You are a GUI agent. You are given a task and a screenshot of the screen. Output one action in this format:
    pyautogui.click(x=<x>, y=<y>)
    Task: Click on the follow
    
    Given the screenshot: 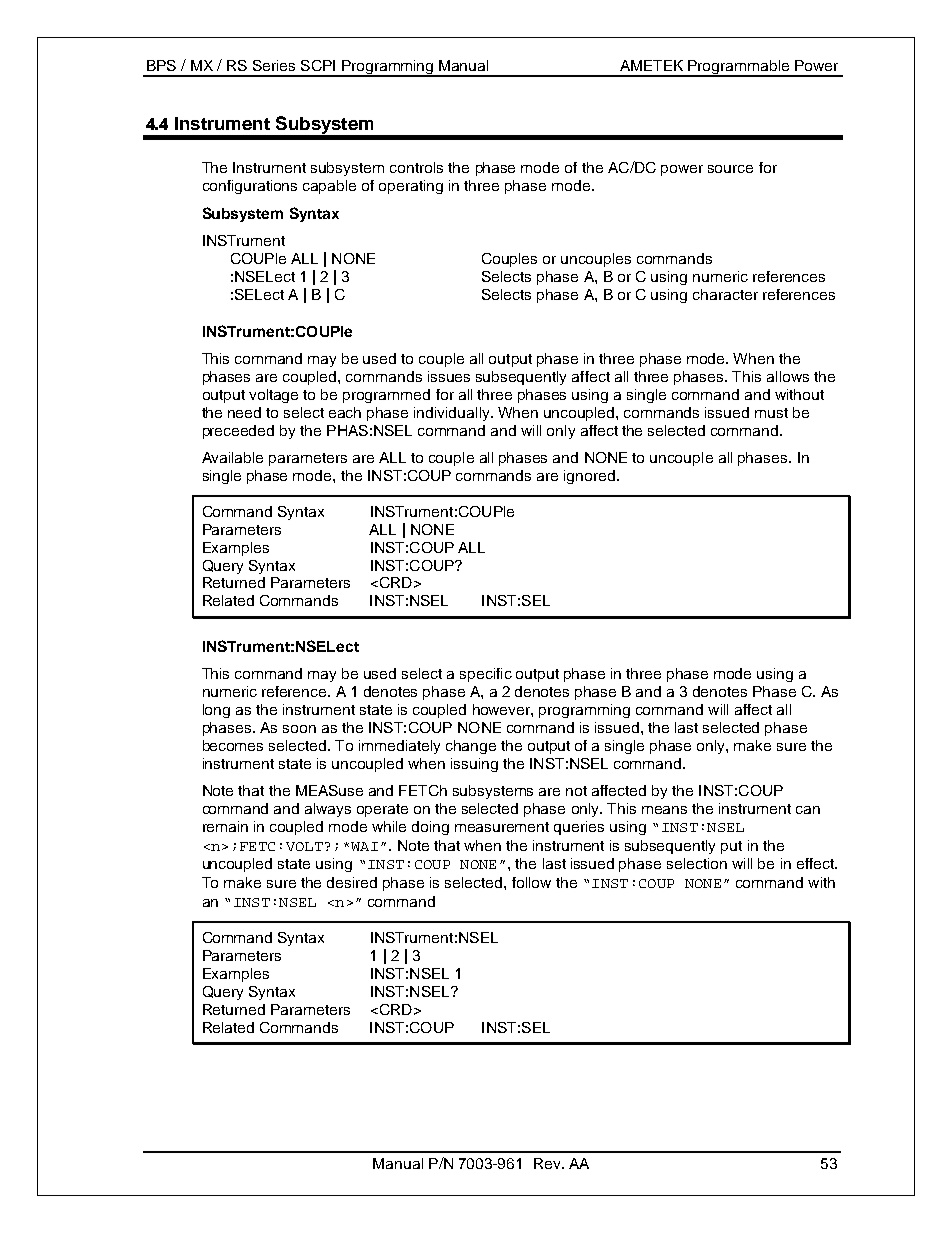 What is the action you would take?
    pyautogui.click(x=531, y=882)
